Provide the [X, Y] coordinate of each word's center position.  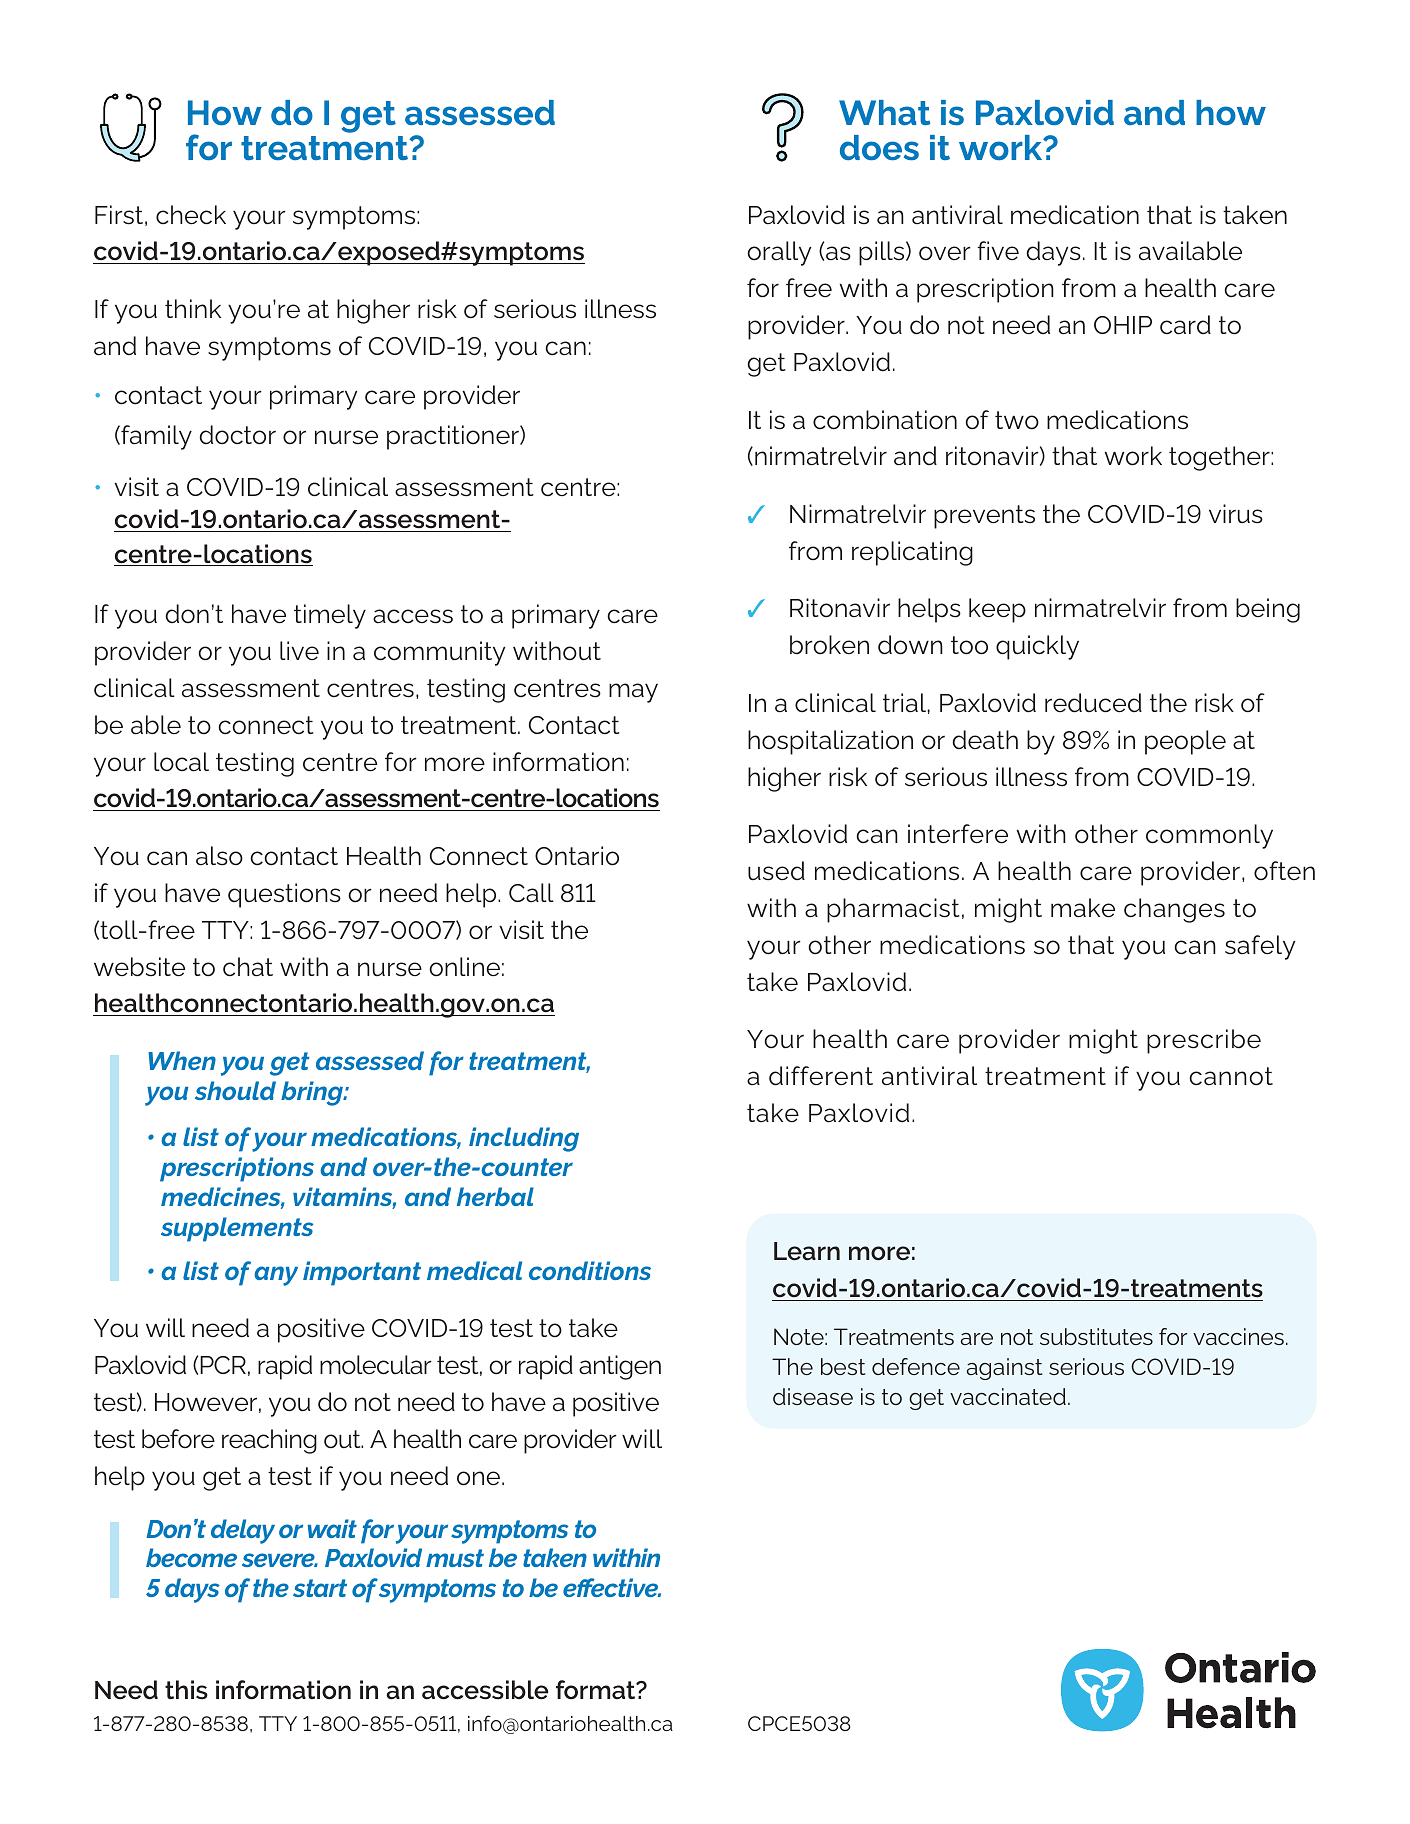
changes [1174, 910]
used [776, 871]
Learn [807, 1251]
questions [284, 895]
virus [1236, 514]
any [276, 1276]
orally [779, 253]
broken [829, 645]
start [320, 1588]
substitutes [1096, 1336]
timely [330, 616]
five [998, 250]
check [191, 215]
